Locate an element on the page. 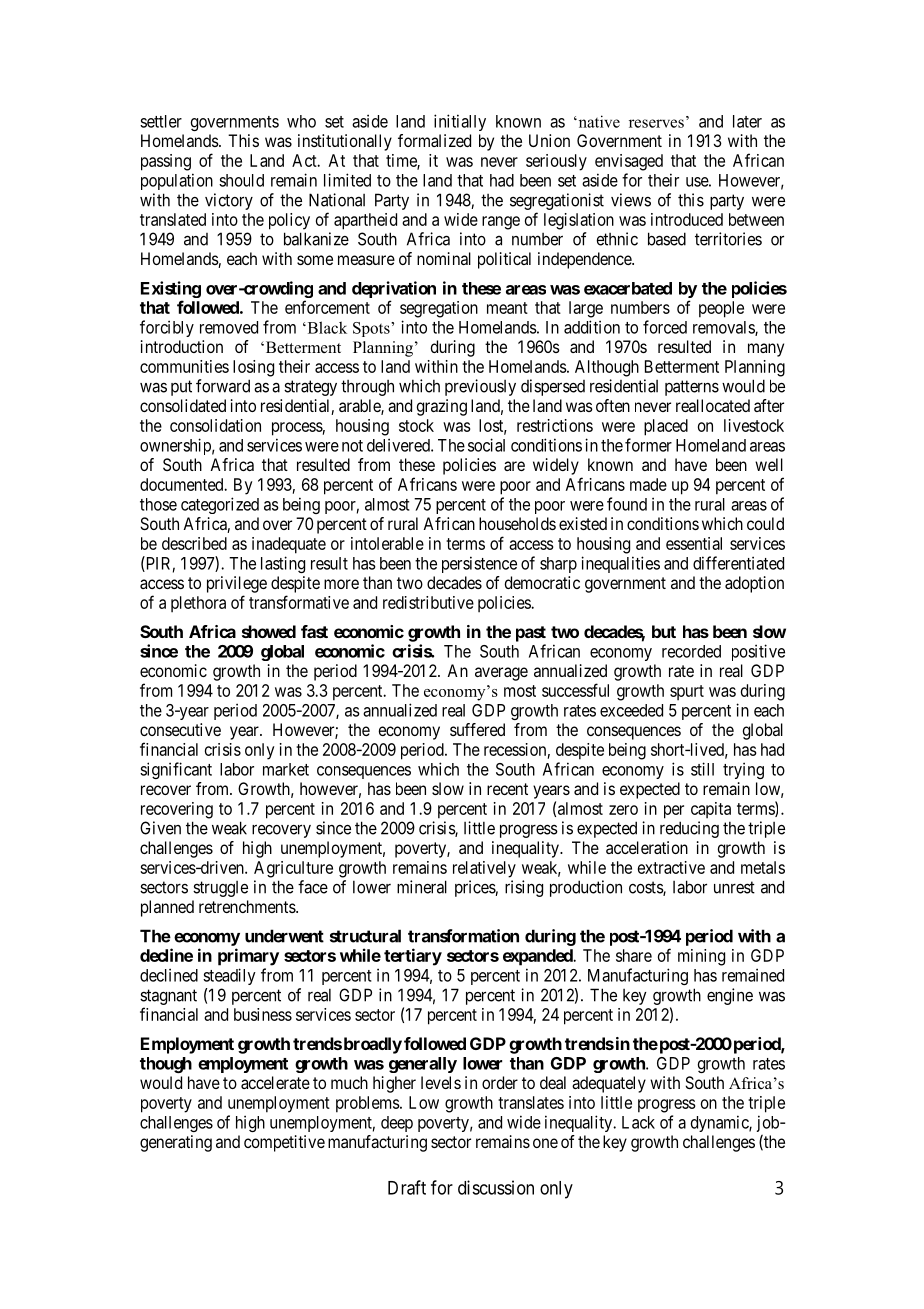  essential is located at coordinates (694, 543).
